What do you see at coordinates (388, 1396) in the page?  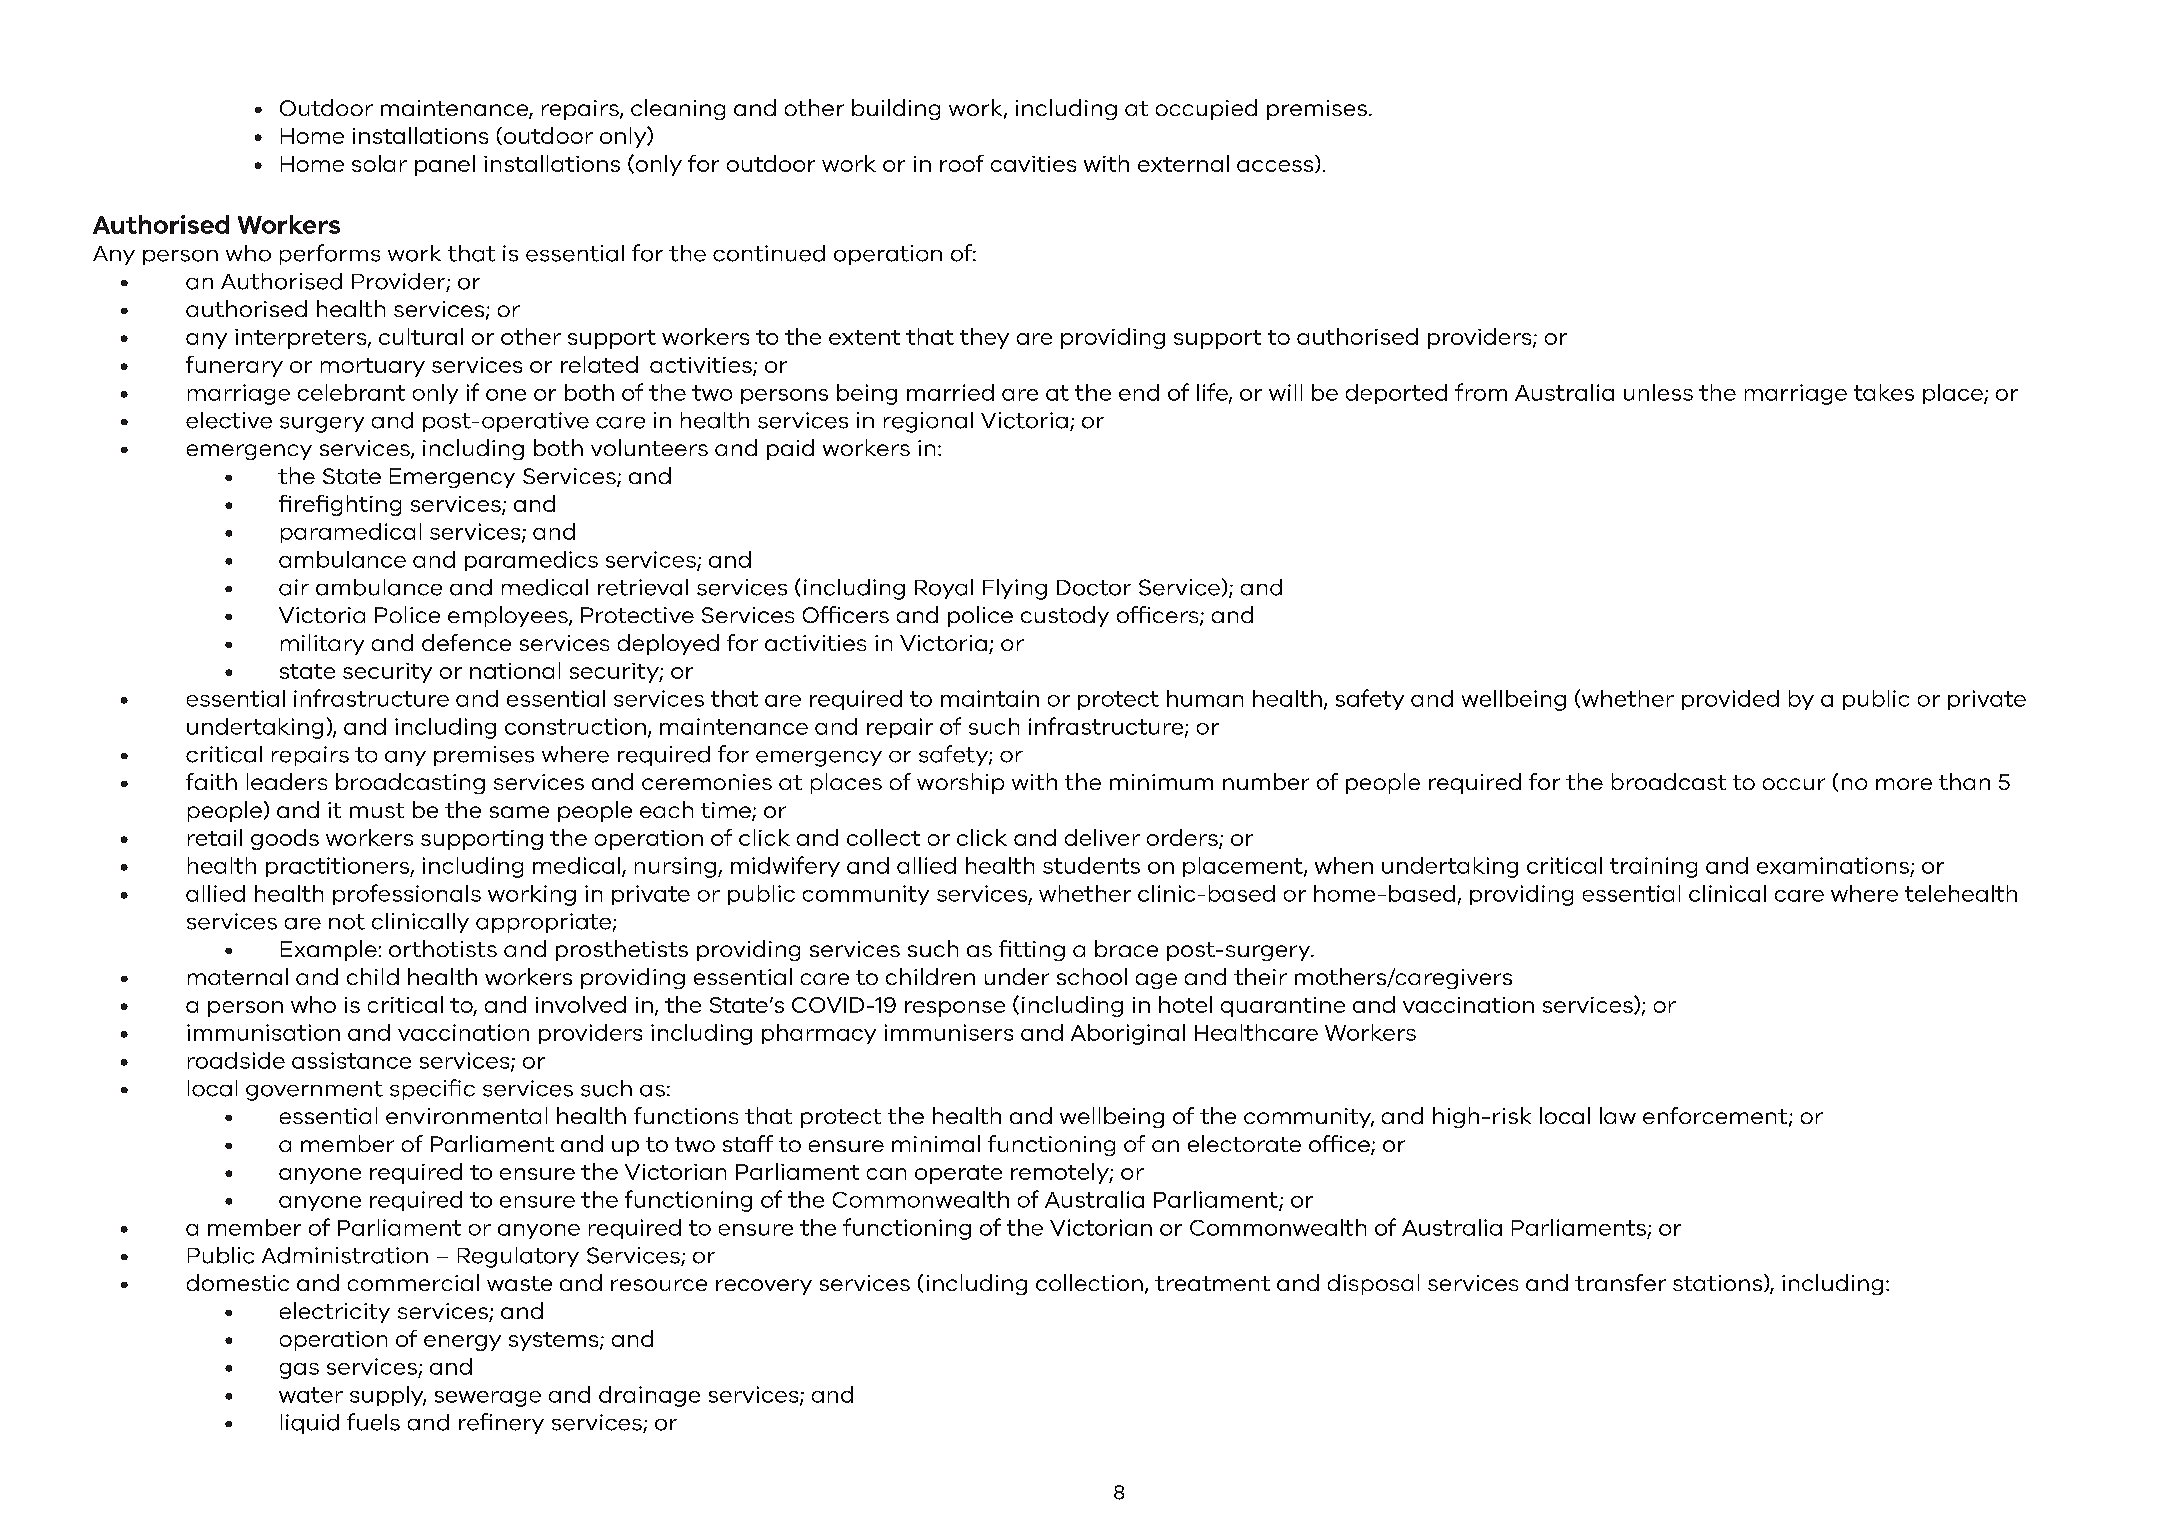 I see `supply` at bounding box center [388, 1396].
